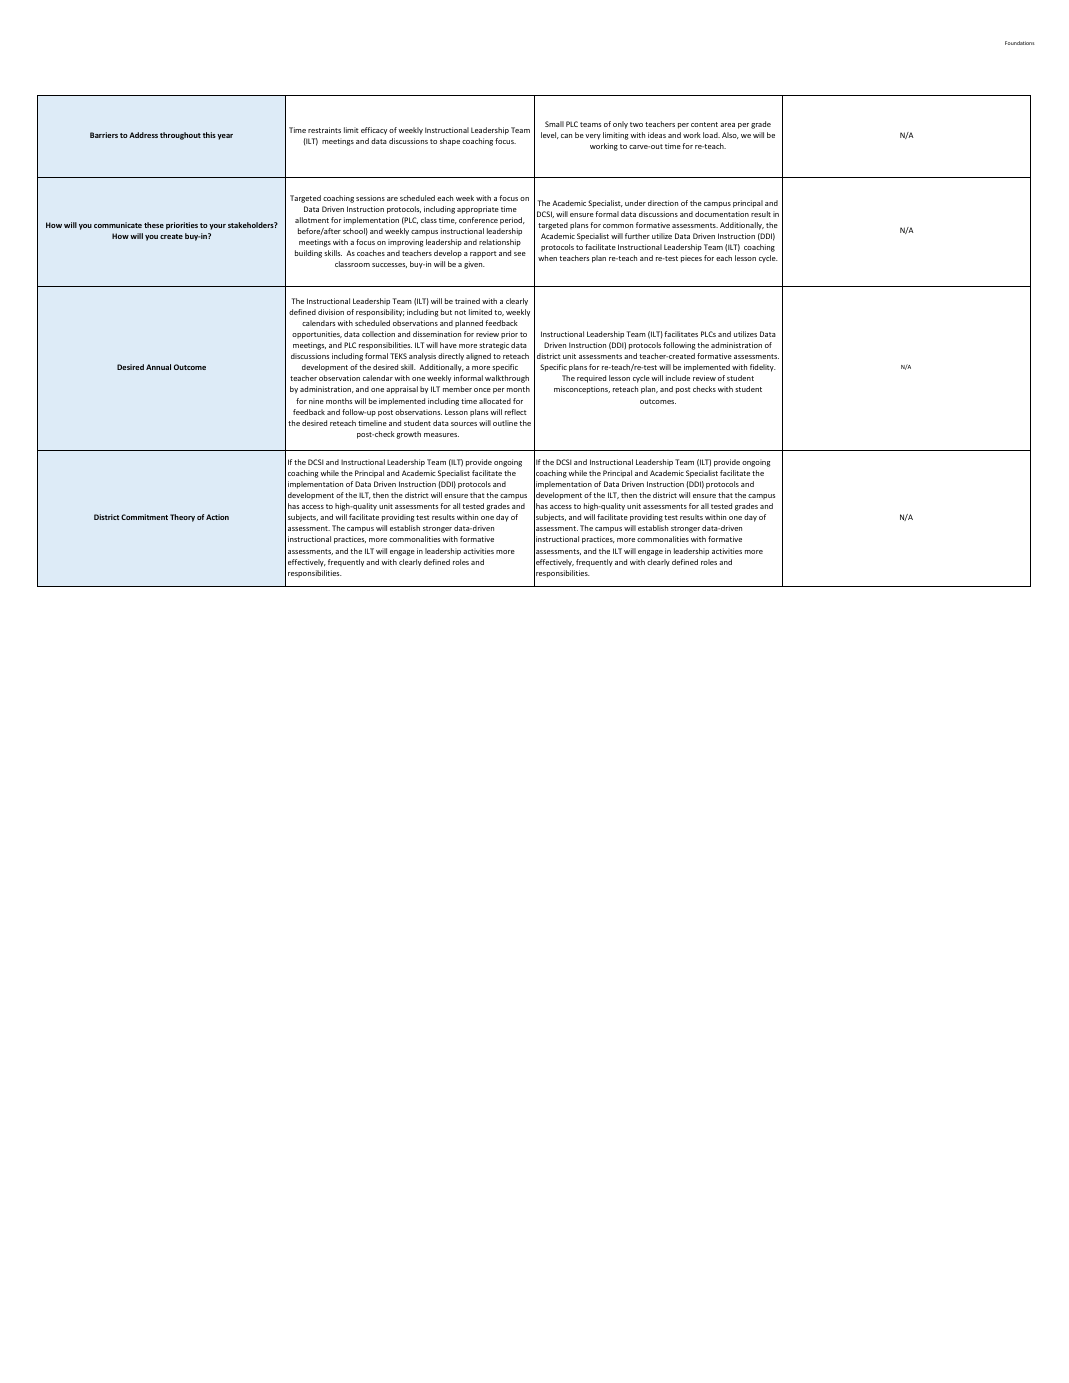 The width and height of the page is (1069, 1383). Describe the element at coordinates (691, 259) in the page. I see `pieces` at that location.
